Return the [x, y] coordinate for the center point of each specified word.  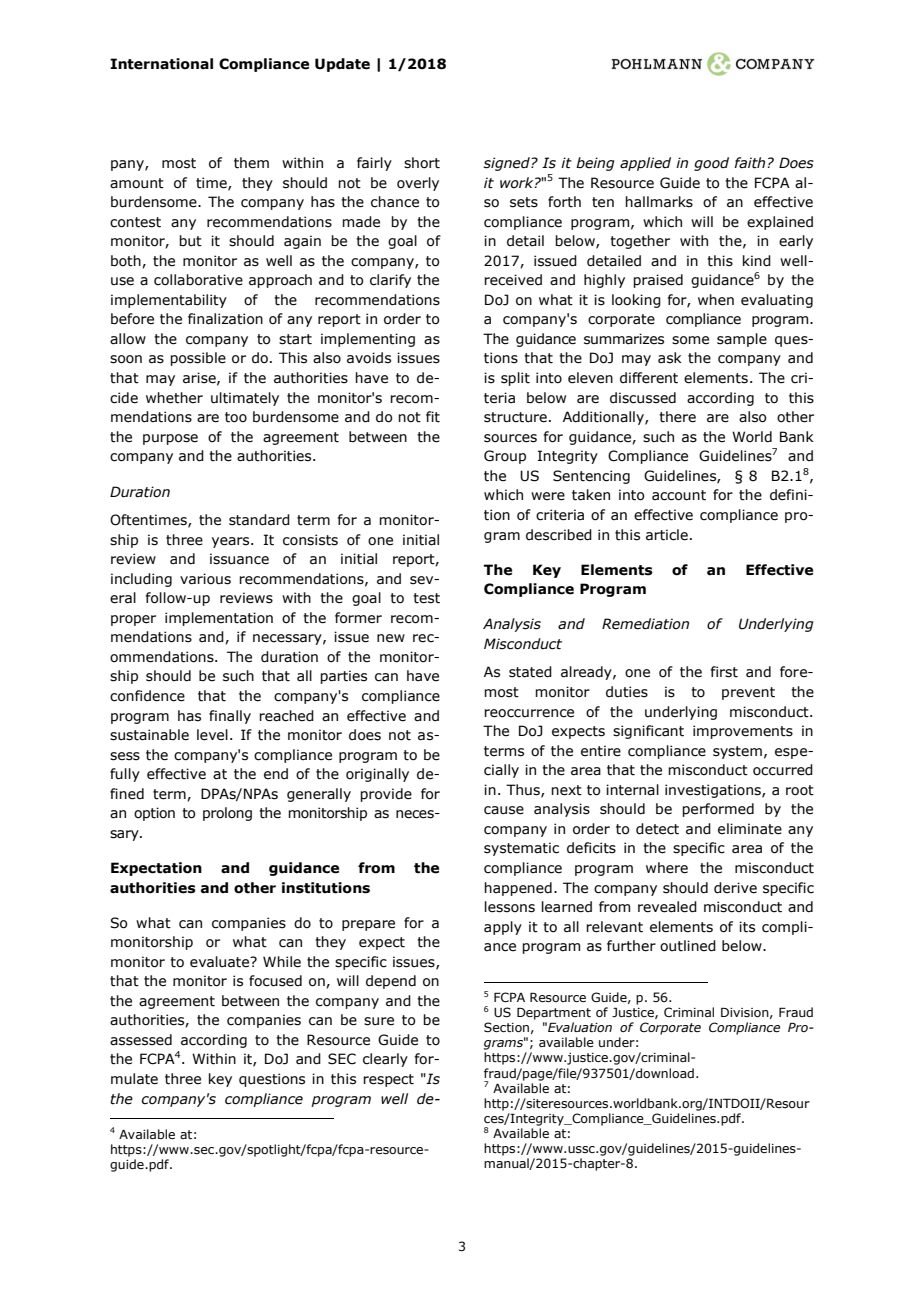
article [667, 535]
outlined [688, 946]
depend [391, 982]
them [251, 163]
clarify [390, 281]
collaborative [198, 280]
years [232, 542]
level [212, 735]
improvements [743, 732]
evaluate [221, 962]
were [548, 496]
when [716, 300]
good [711, 164]
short [422, 163]
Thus [524, 790]
